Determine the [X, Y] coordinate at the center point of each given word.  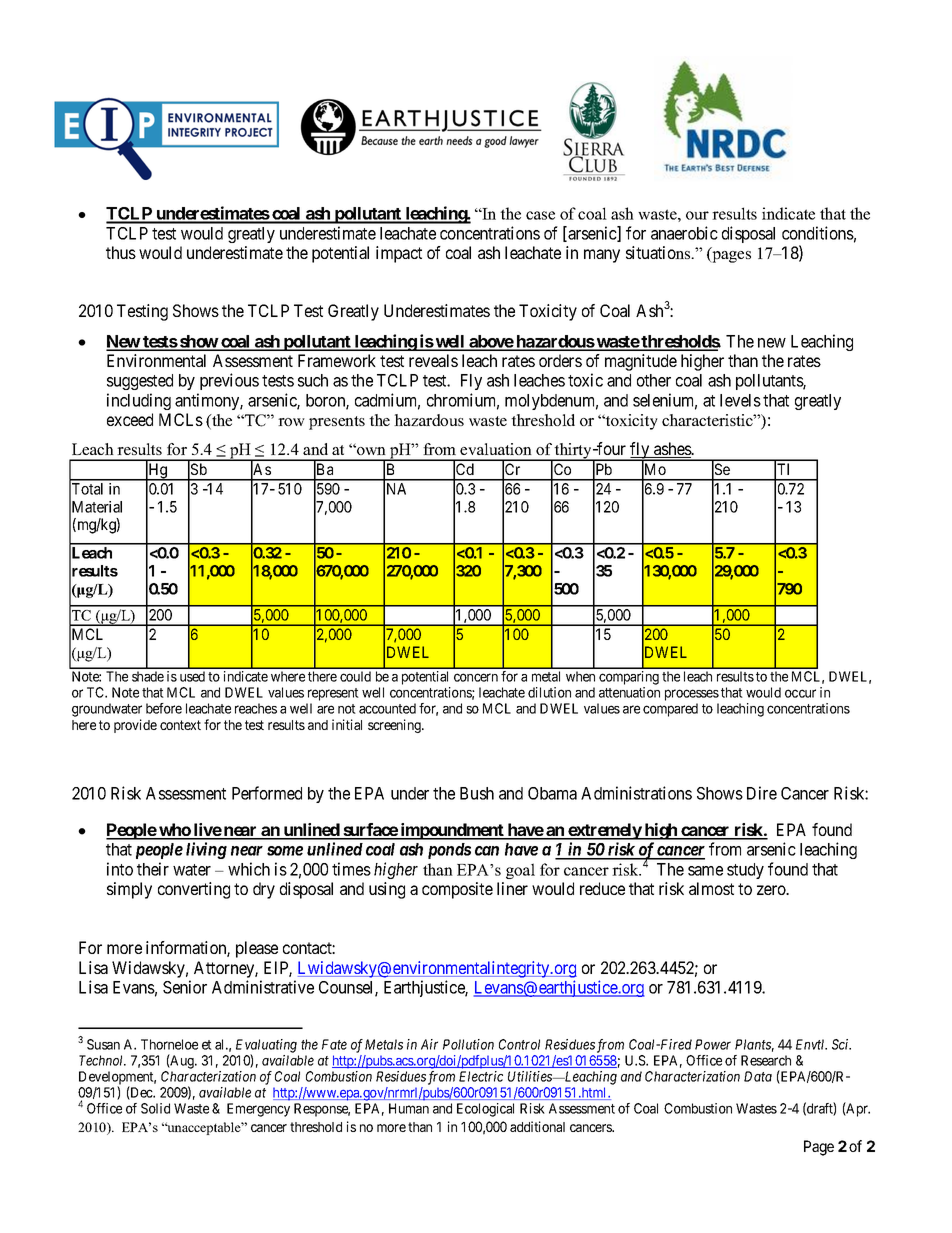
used [192, 676]
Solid [155, 1108]
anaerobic [684, 233]
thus [121, 252]
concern [476, 677]
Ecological [485, 1110]
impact [399, 254]
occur [800, 693]
